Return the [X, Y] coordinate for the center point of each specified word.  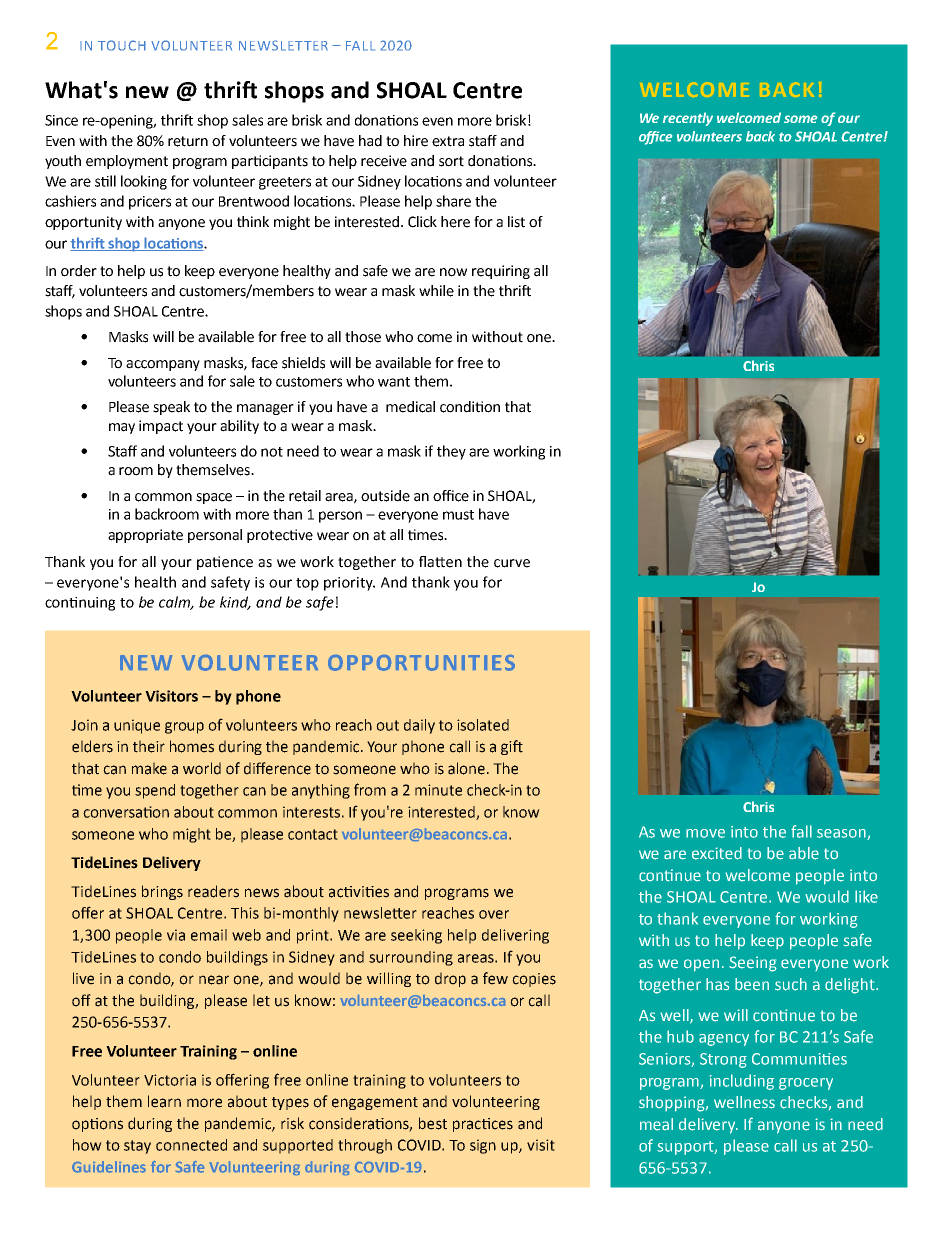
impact [161, 427]
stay [137, 1147]
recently [688, 119]
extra [448, 141]
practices [483, 1125]
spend [155, 791]
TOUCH [122, 45]
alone [466, 768]
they [451, 452]
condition [470, 407]
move [705, 833]
